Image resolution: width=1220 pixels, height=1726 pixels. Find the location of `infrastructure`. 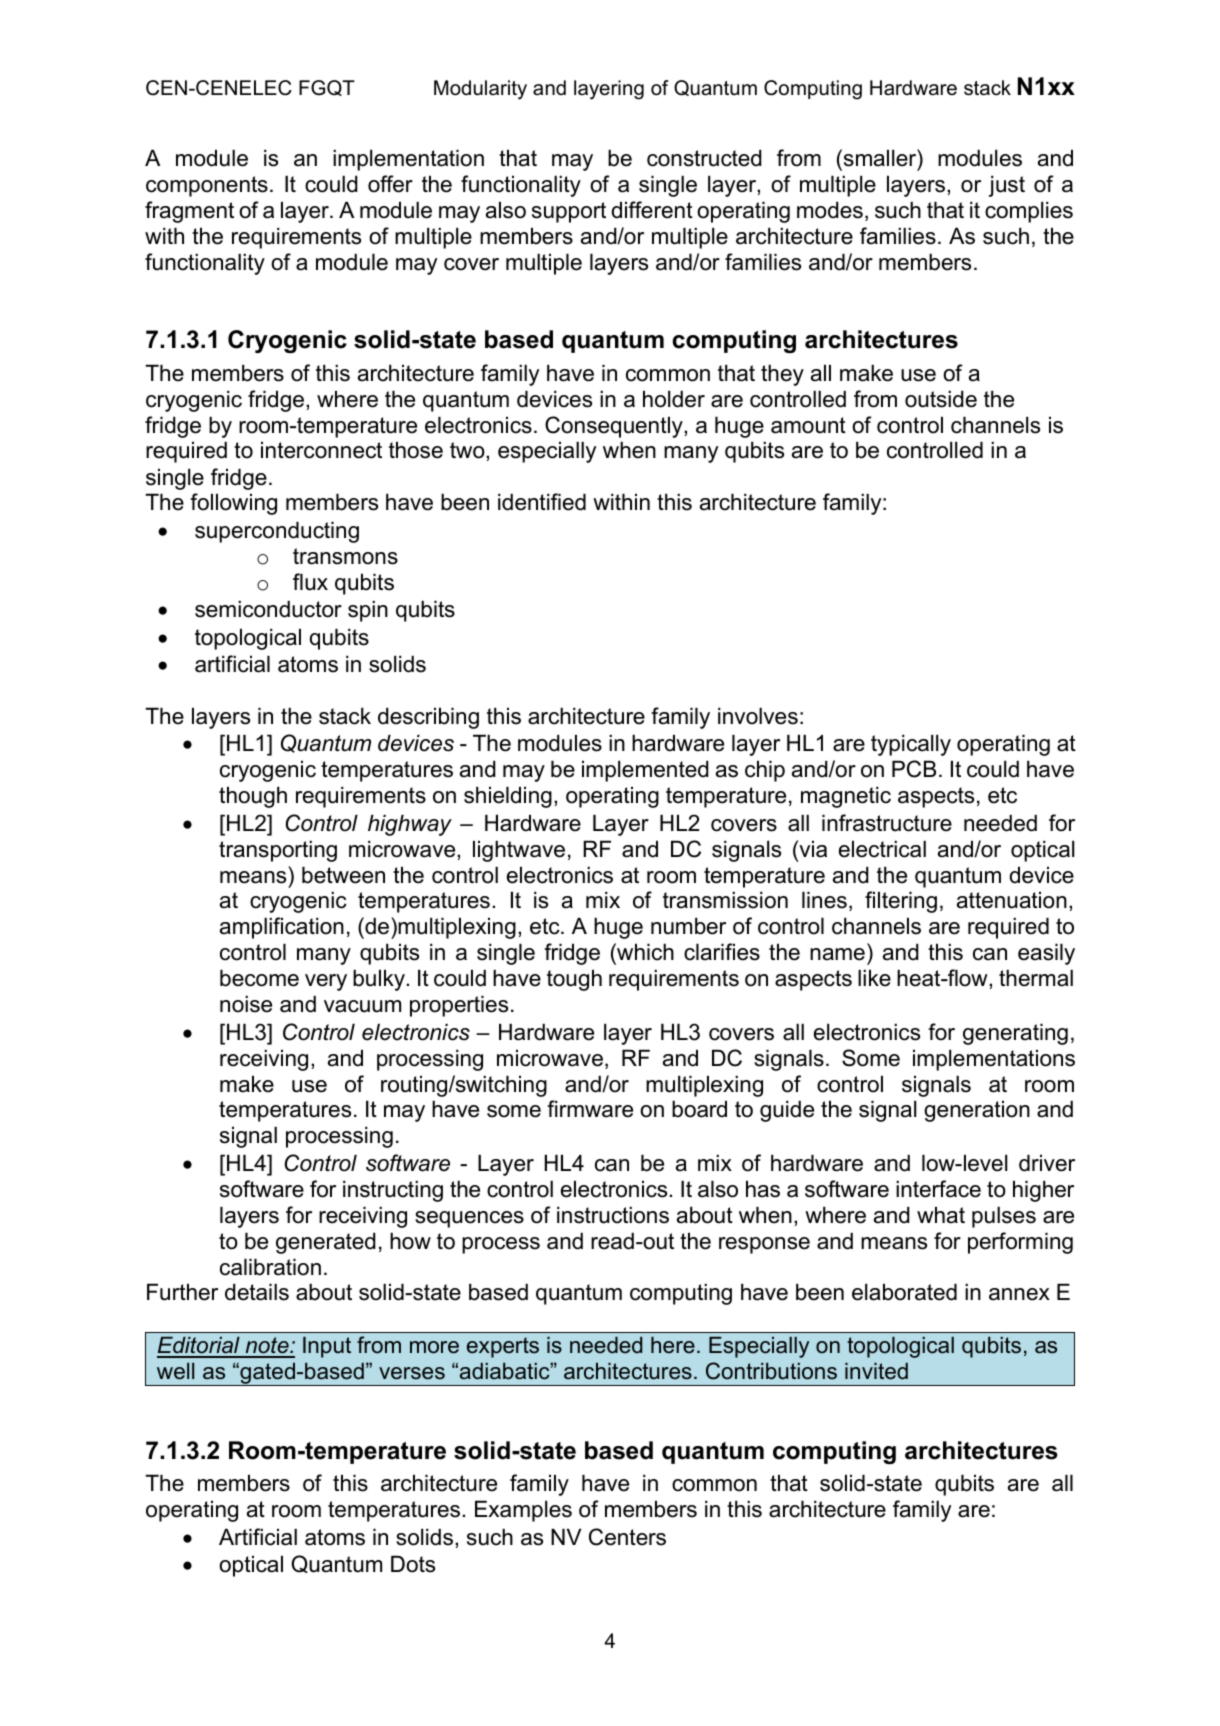

infrastructure is located at coordinates (887, 823).
